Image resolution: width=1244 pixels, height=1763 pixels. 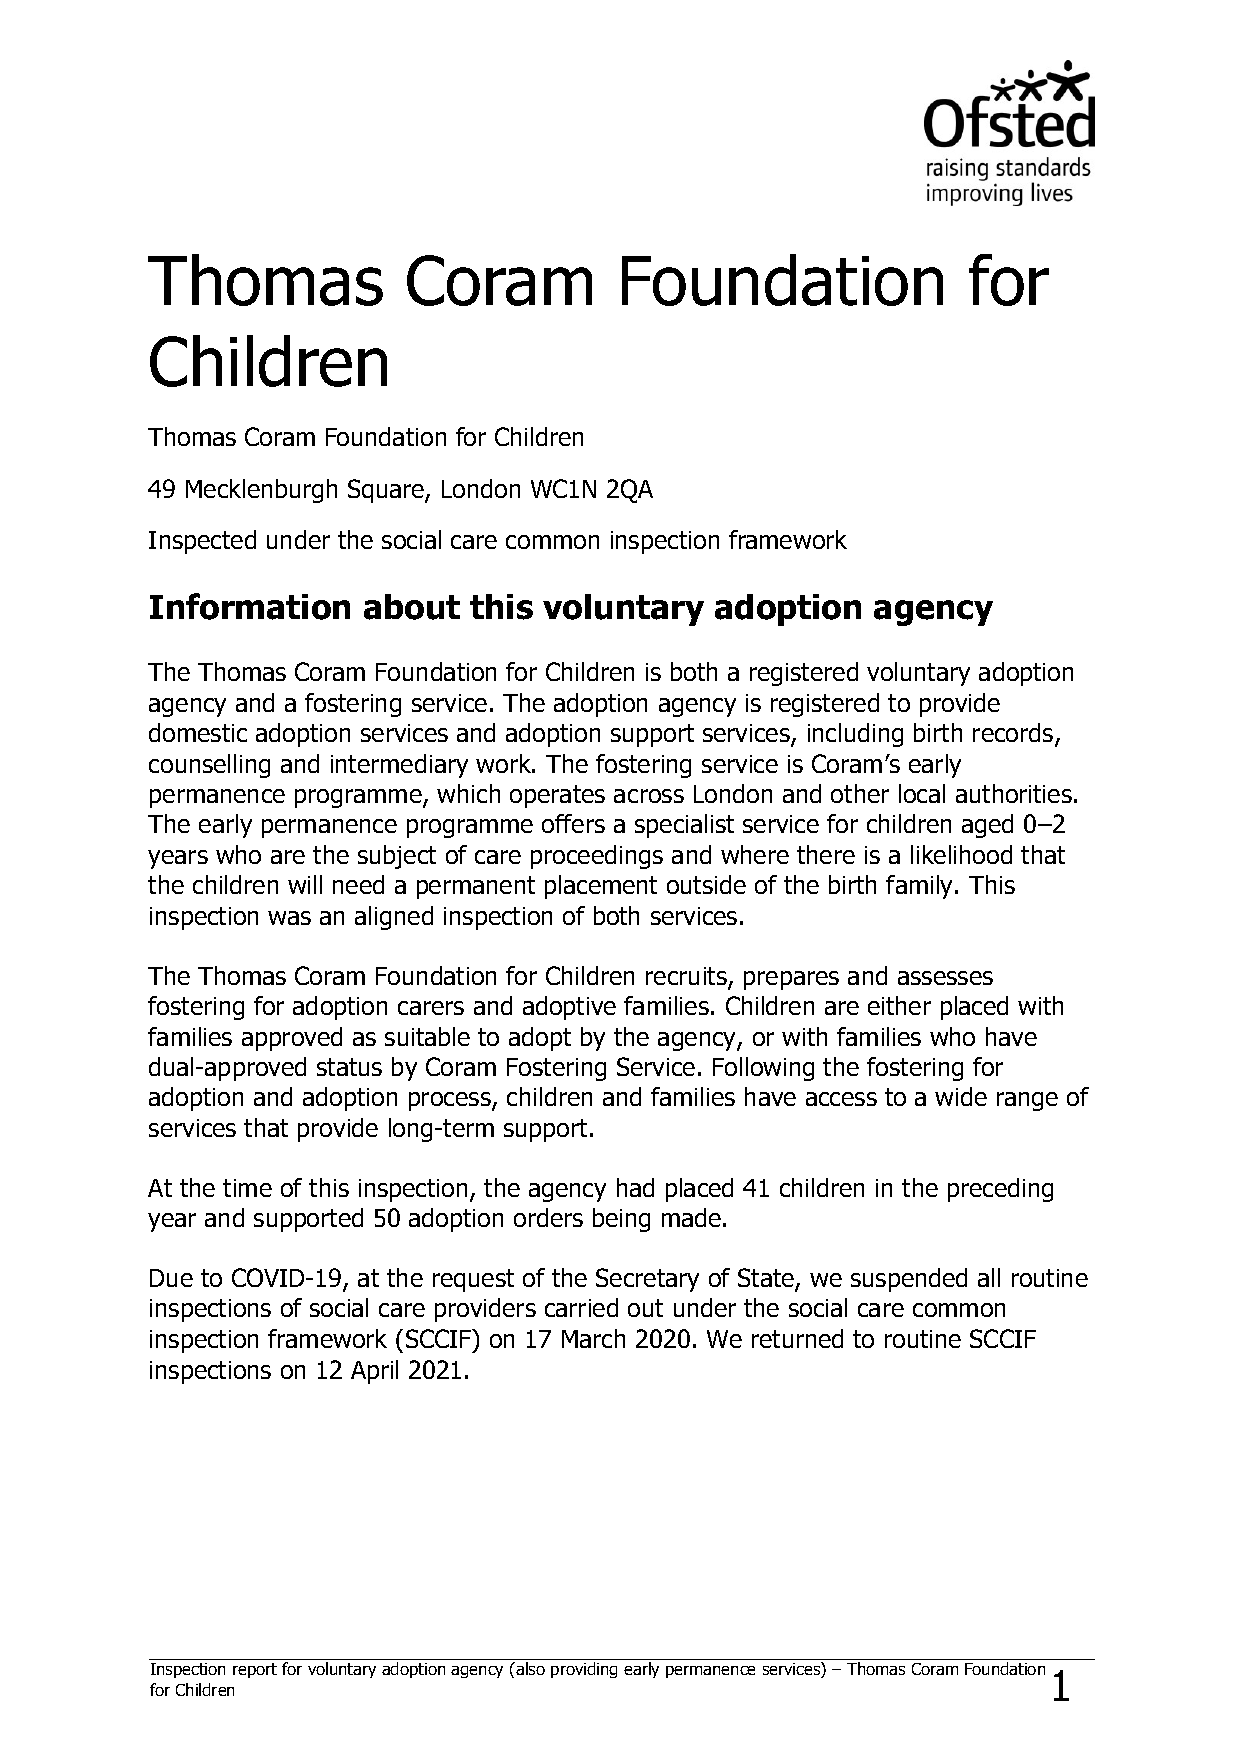 I want to click on about, so click(x=412, y=607).
